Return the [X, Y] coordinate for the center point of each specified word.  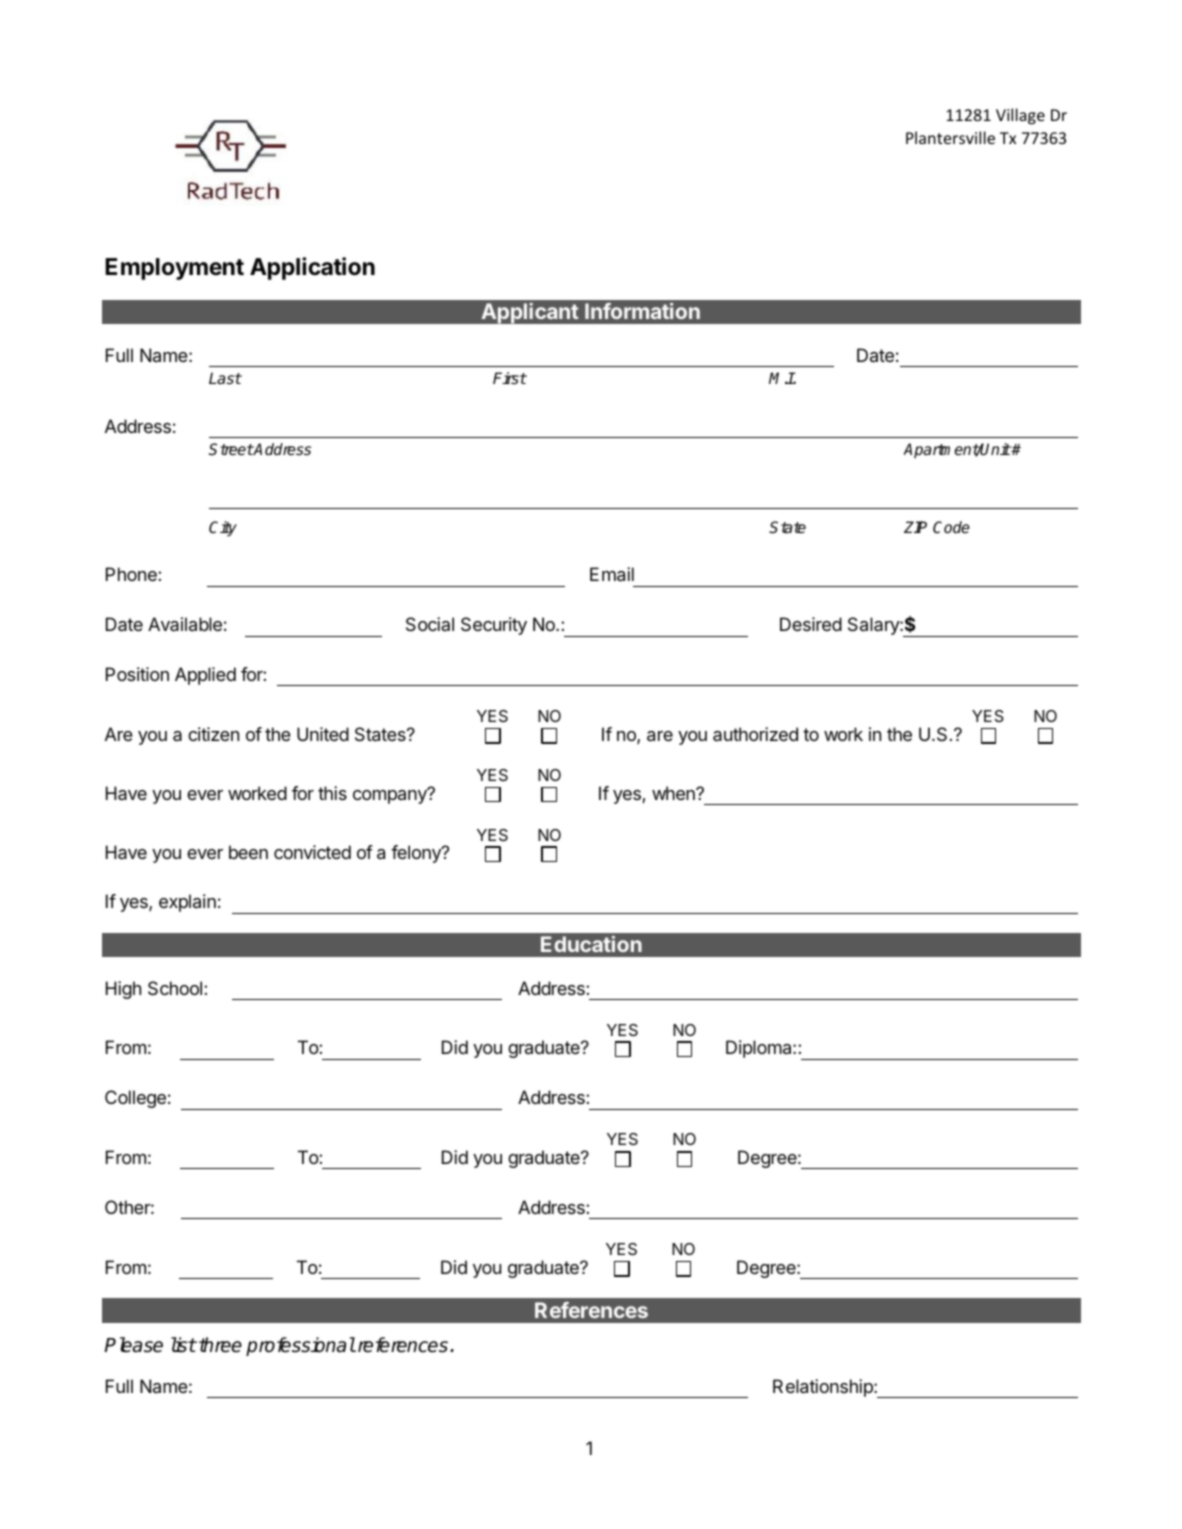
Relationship [824, 1388]
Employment [174, 269]
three [220, 1345]
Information [642, 311]
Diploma [760, 1049]
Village [1020, 116]
